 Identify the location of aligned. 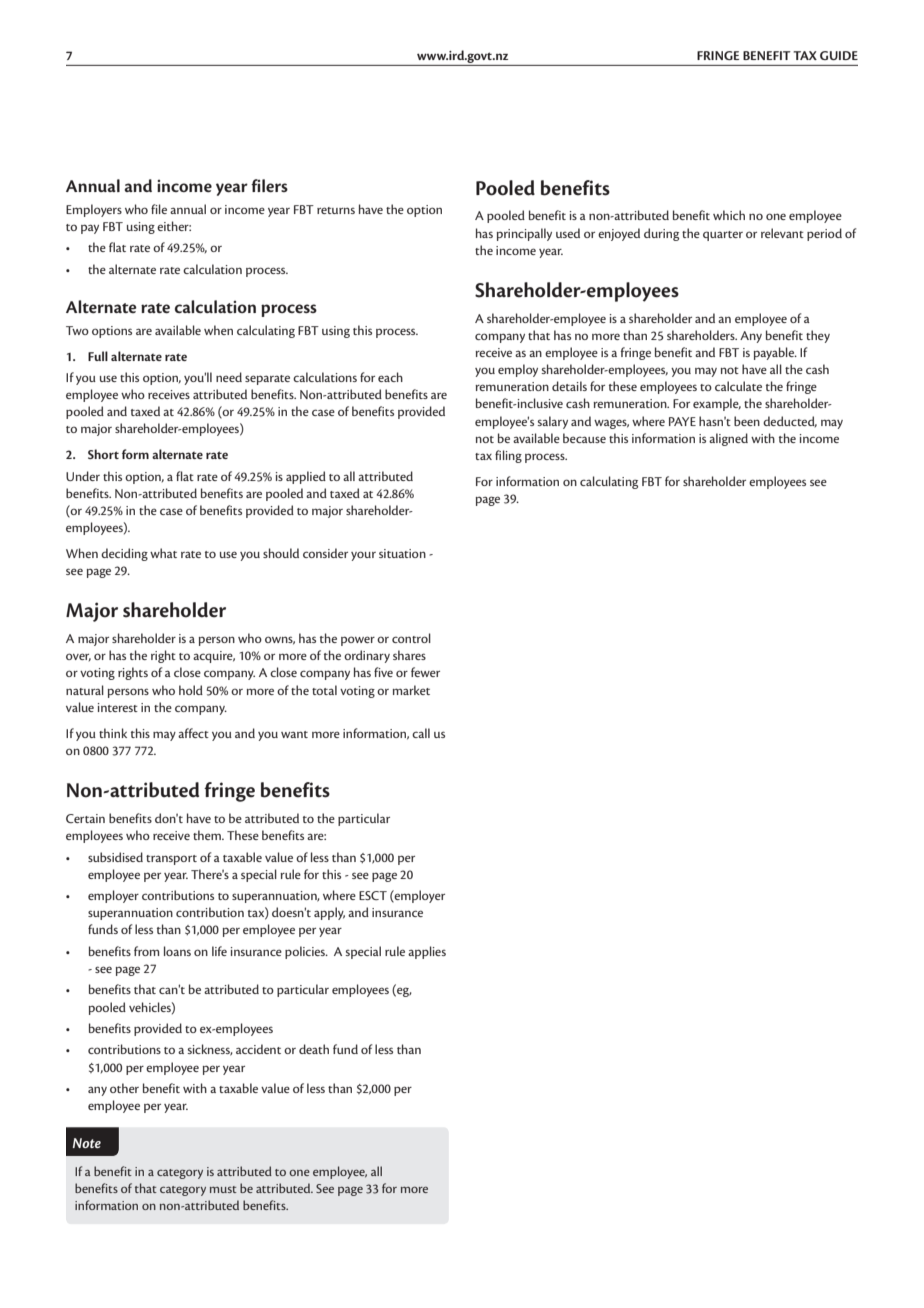
(728, 439).
